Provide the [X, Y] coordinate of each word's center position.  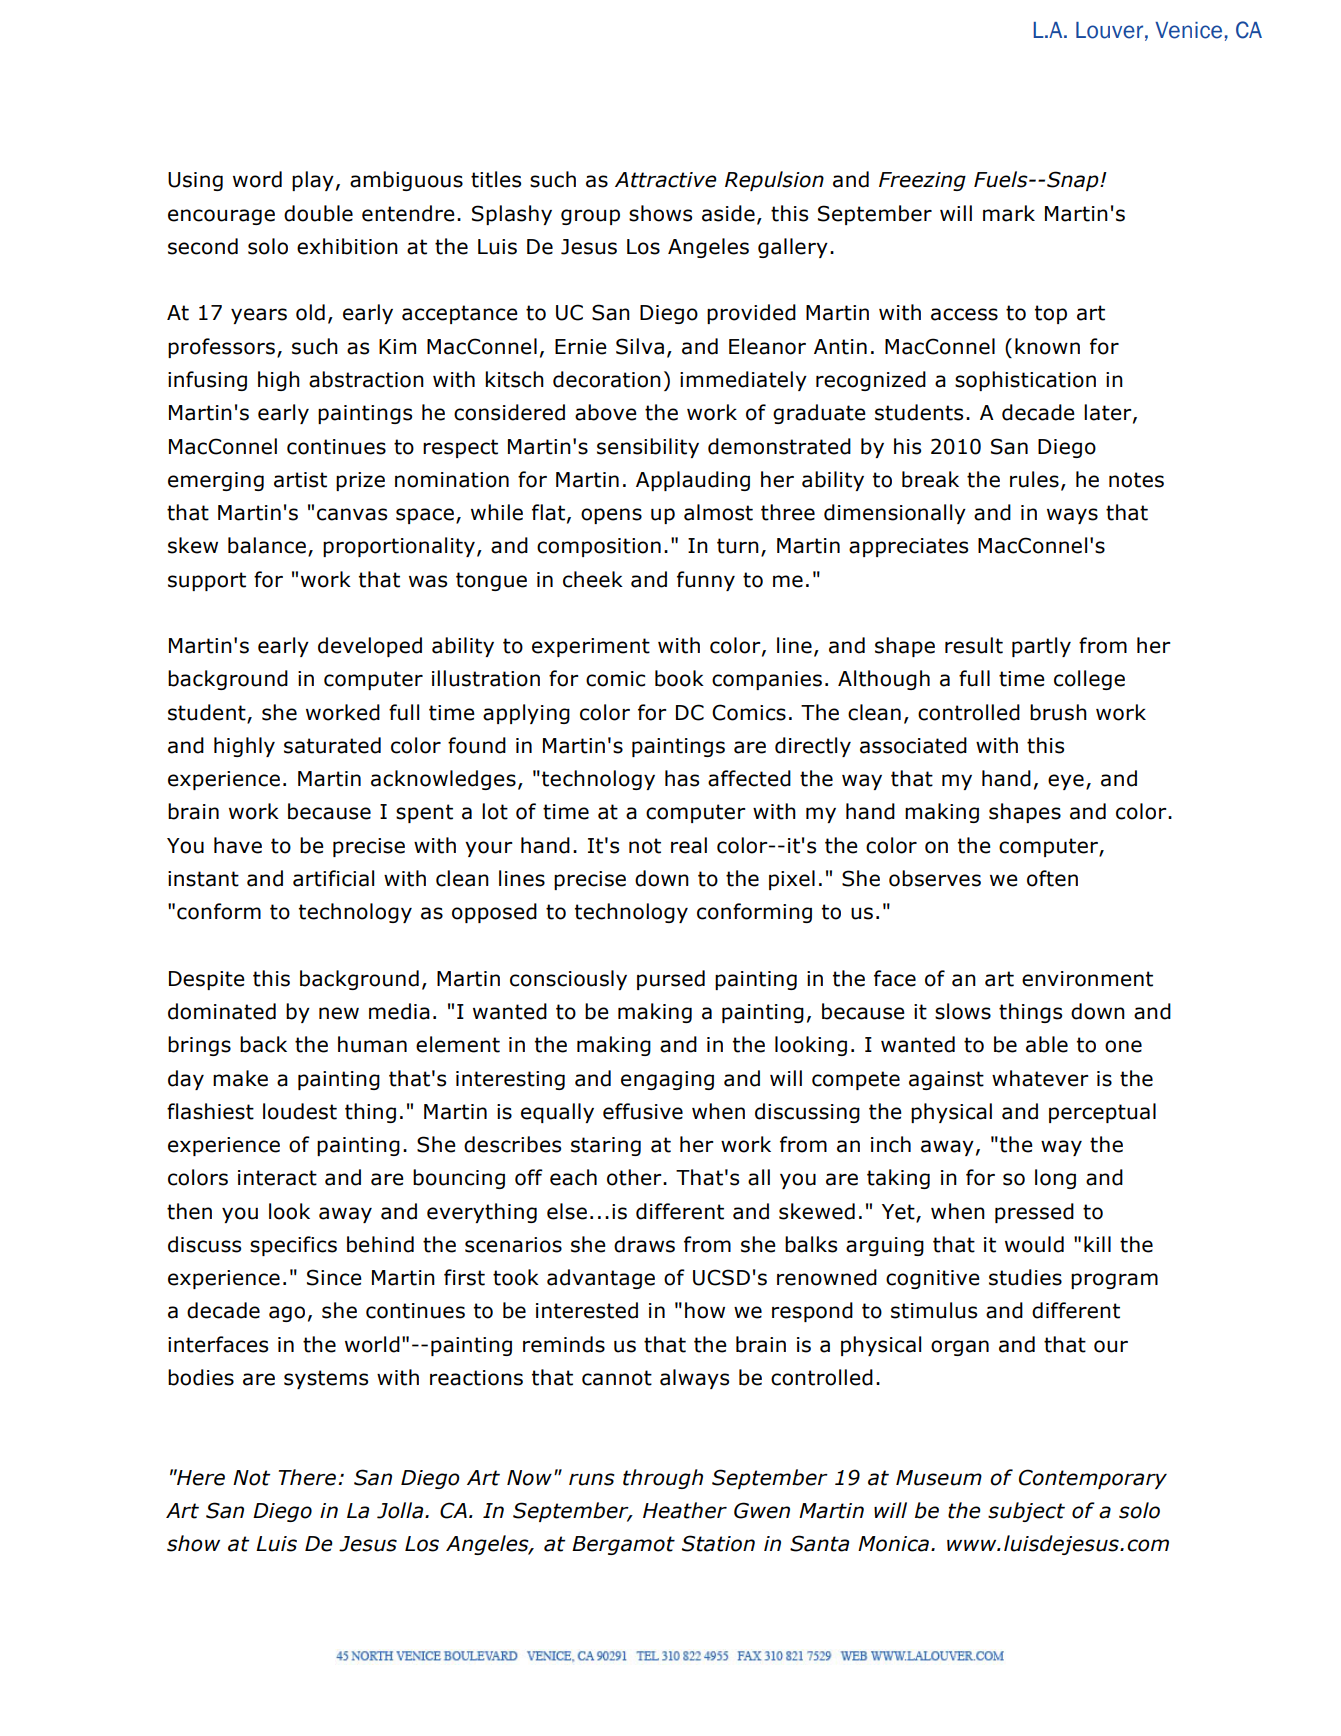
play [313, 181]
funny [706, 581]
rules [1034, 479]
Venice [1188, 30]
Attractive [666, 180]
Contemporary [1093, 1479]
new [339, 1013]
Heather [685, 1510]
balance [267, 545]
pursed [671, 980]
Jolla [401, 1510]
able [1047, 1044]
